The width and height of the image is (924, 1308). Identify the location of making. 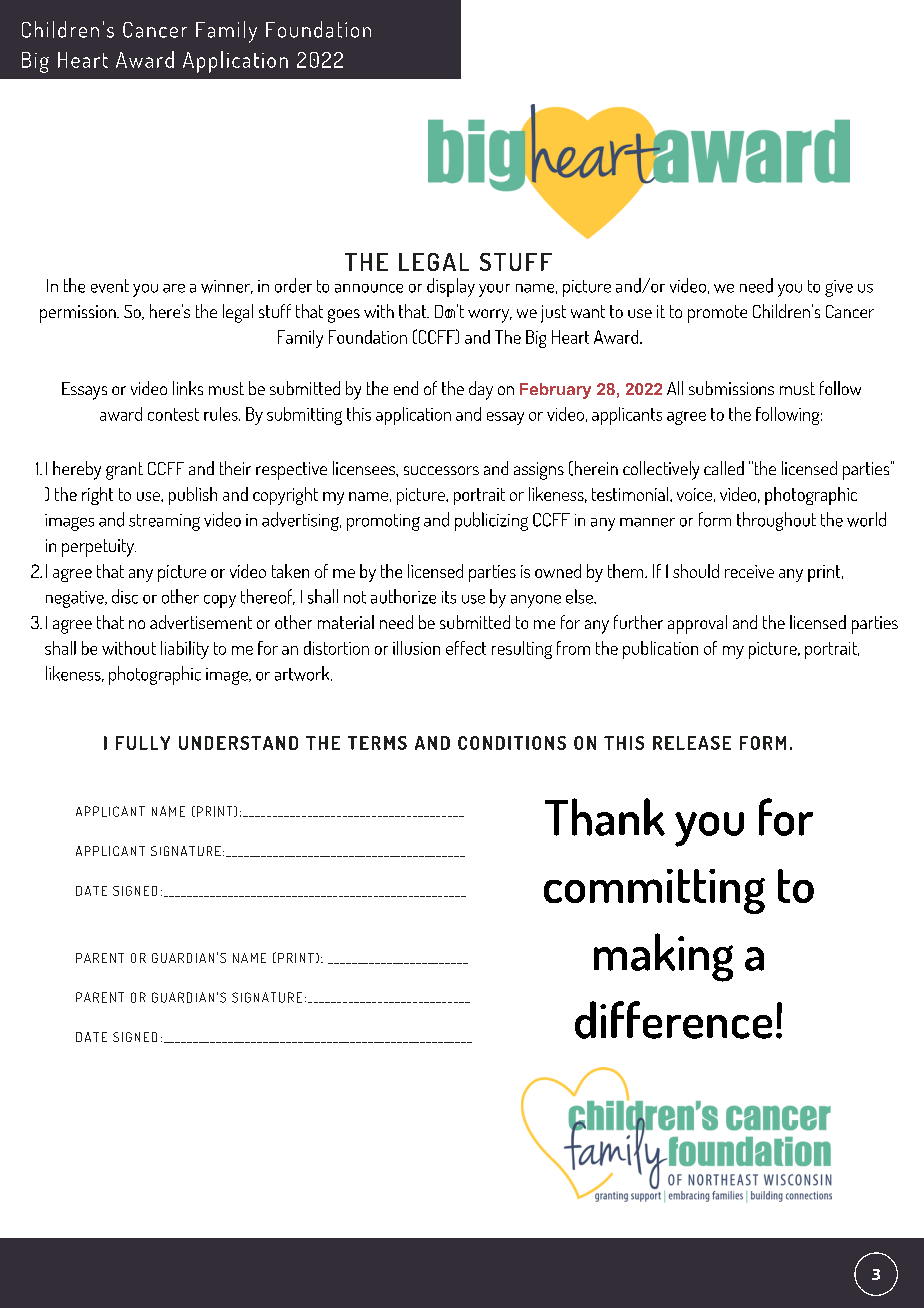
(663, 957).
